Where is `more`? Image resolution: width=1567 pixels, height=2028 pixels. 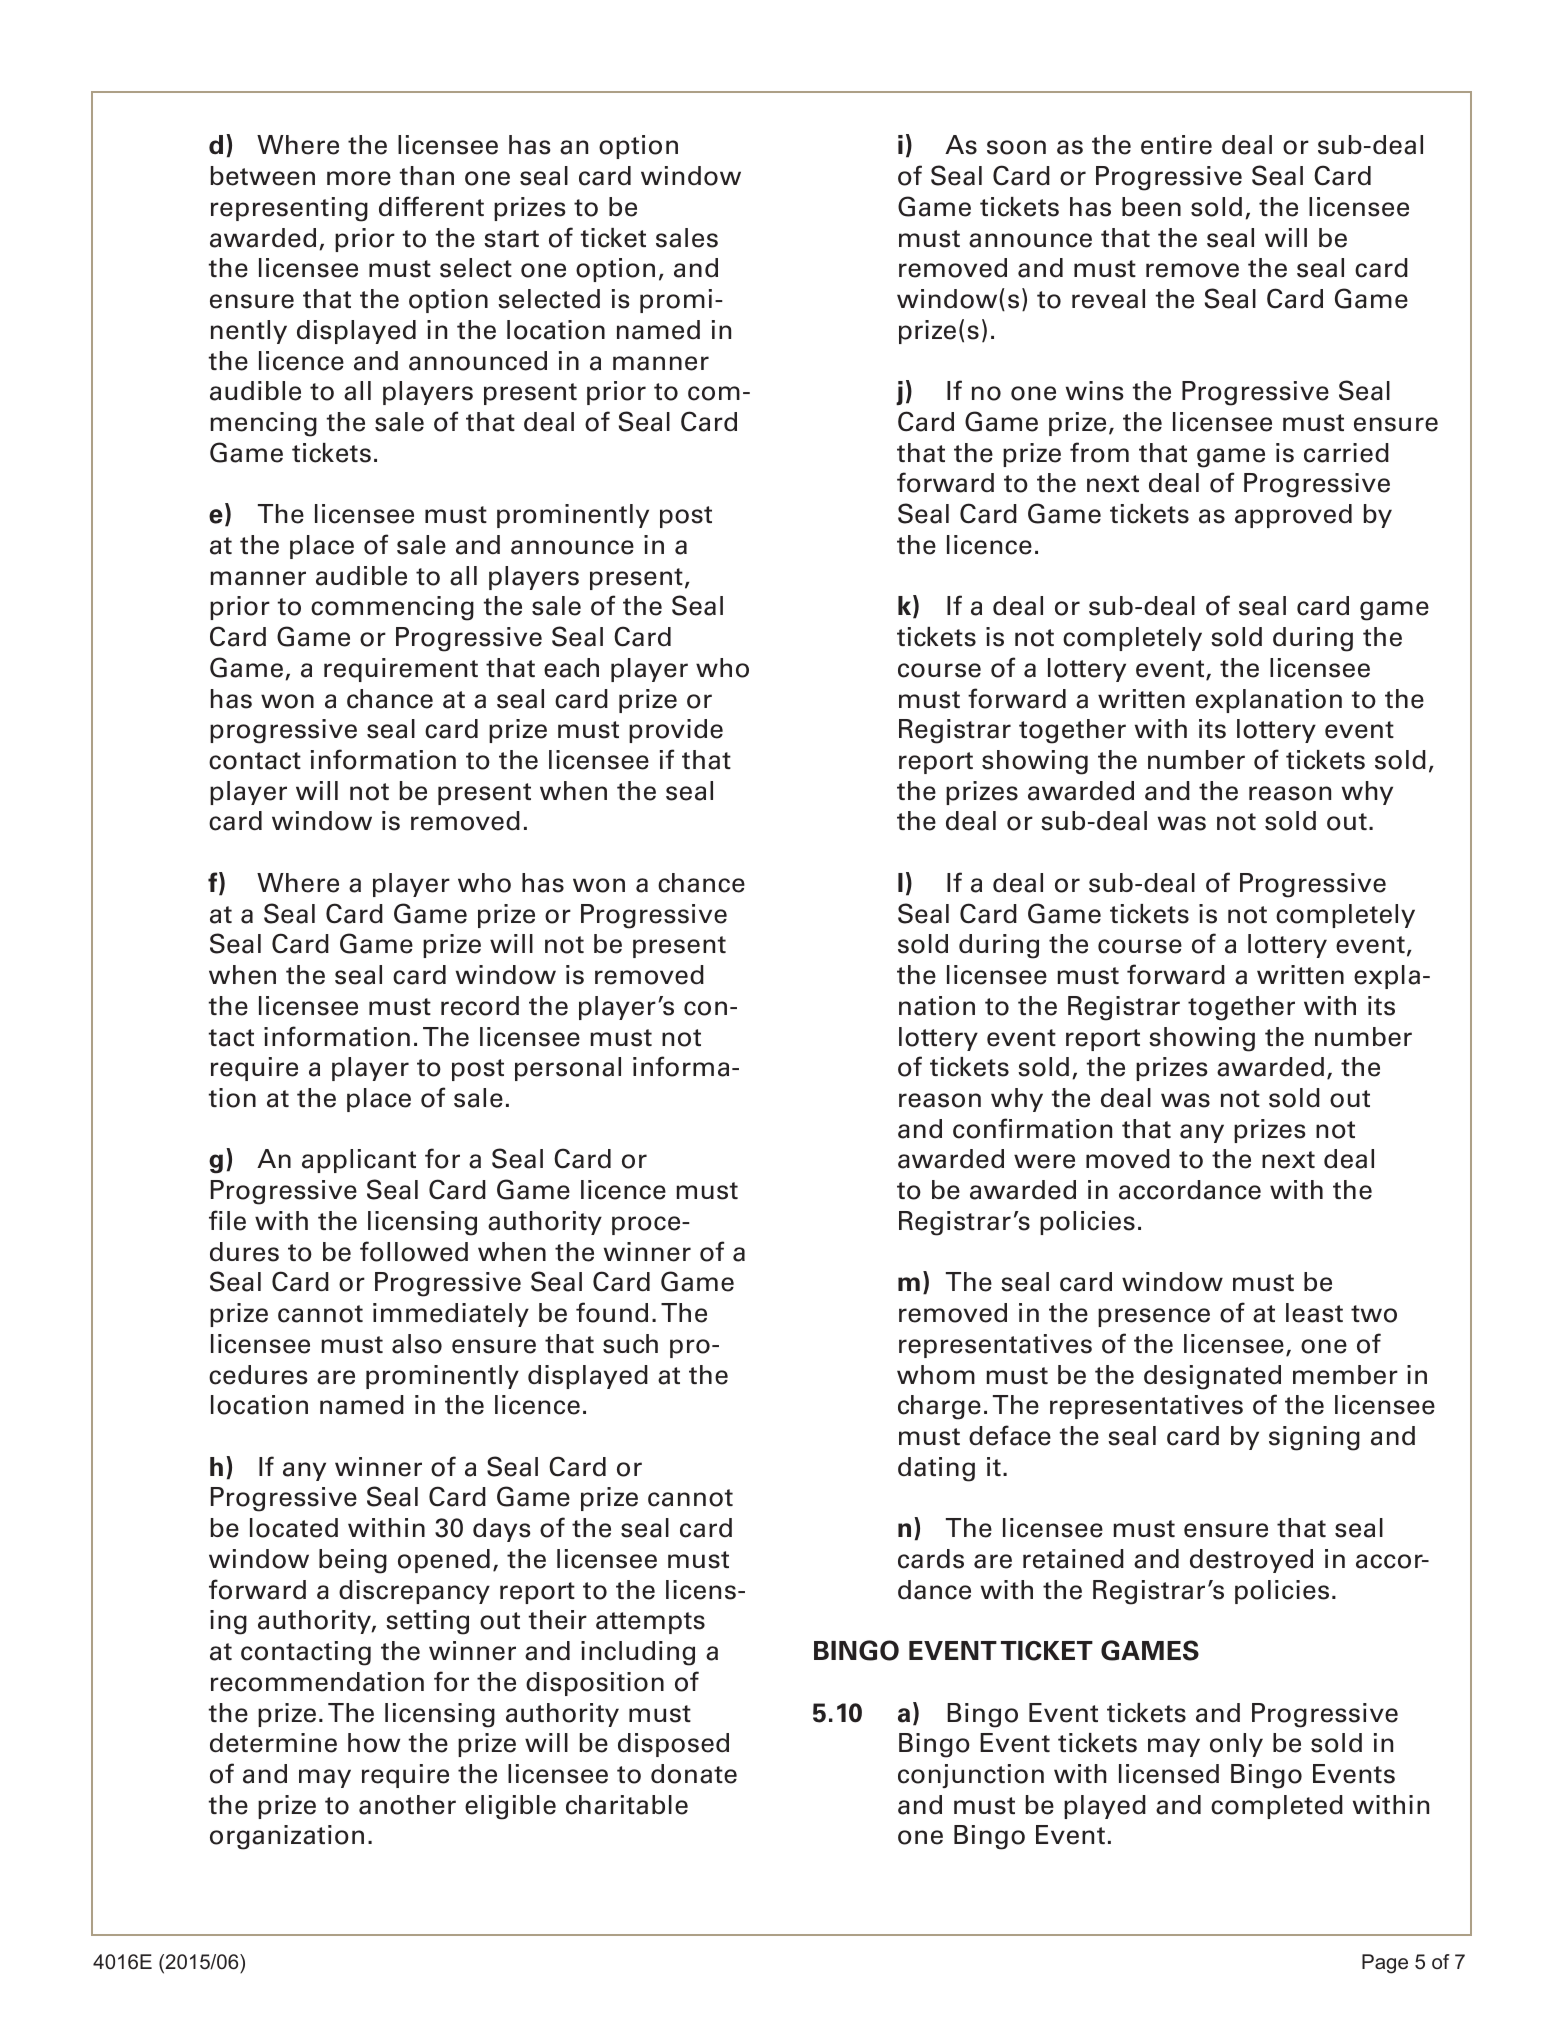
more is located at coordinates (359, 178).
